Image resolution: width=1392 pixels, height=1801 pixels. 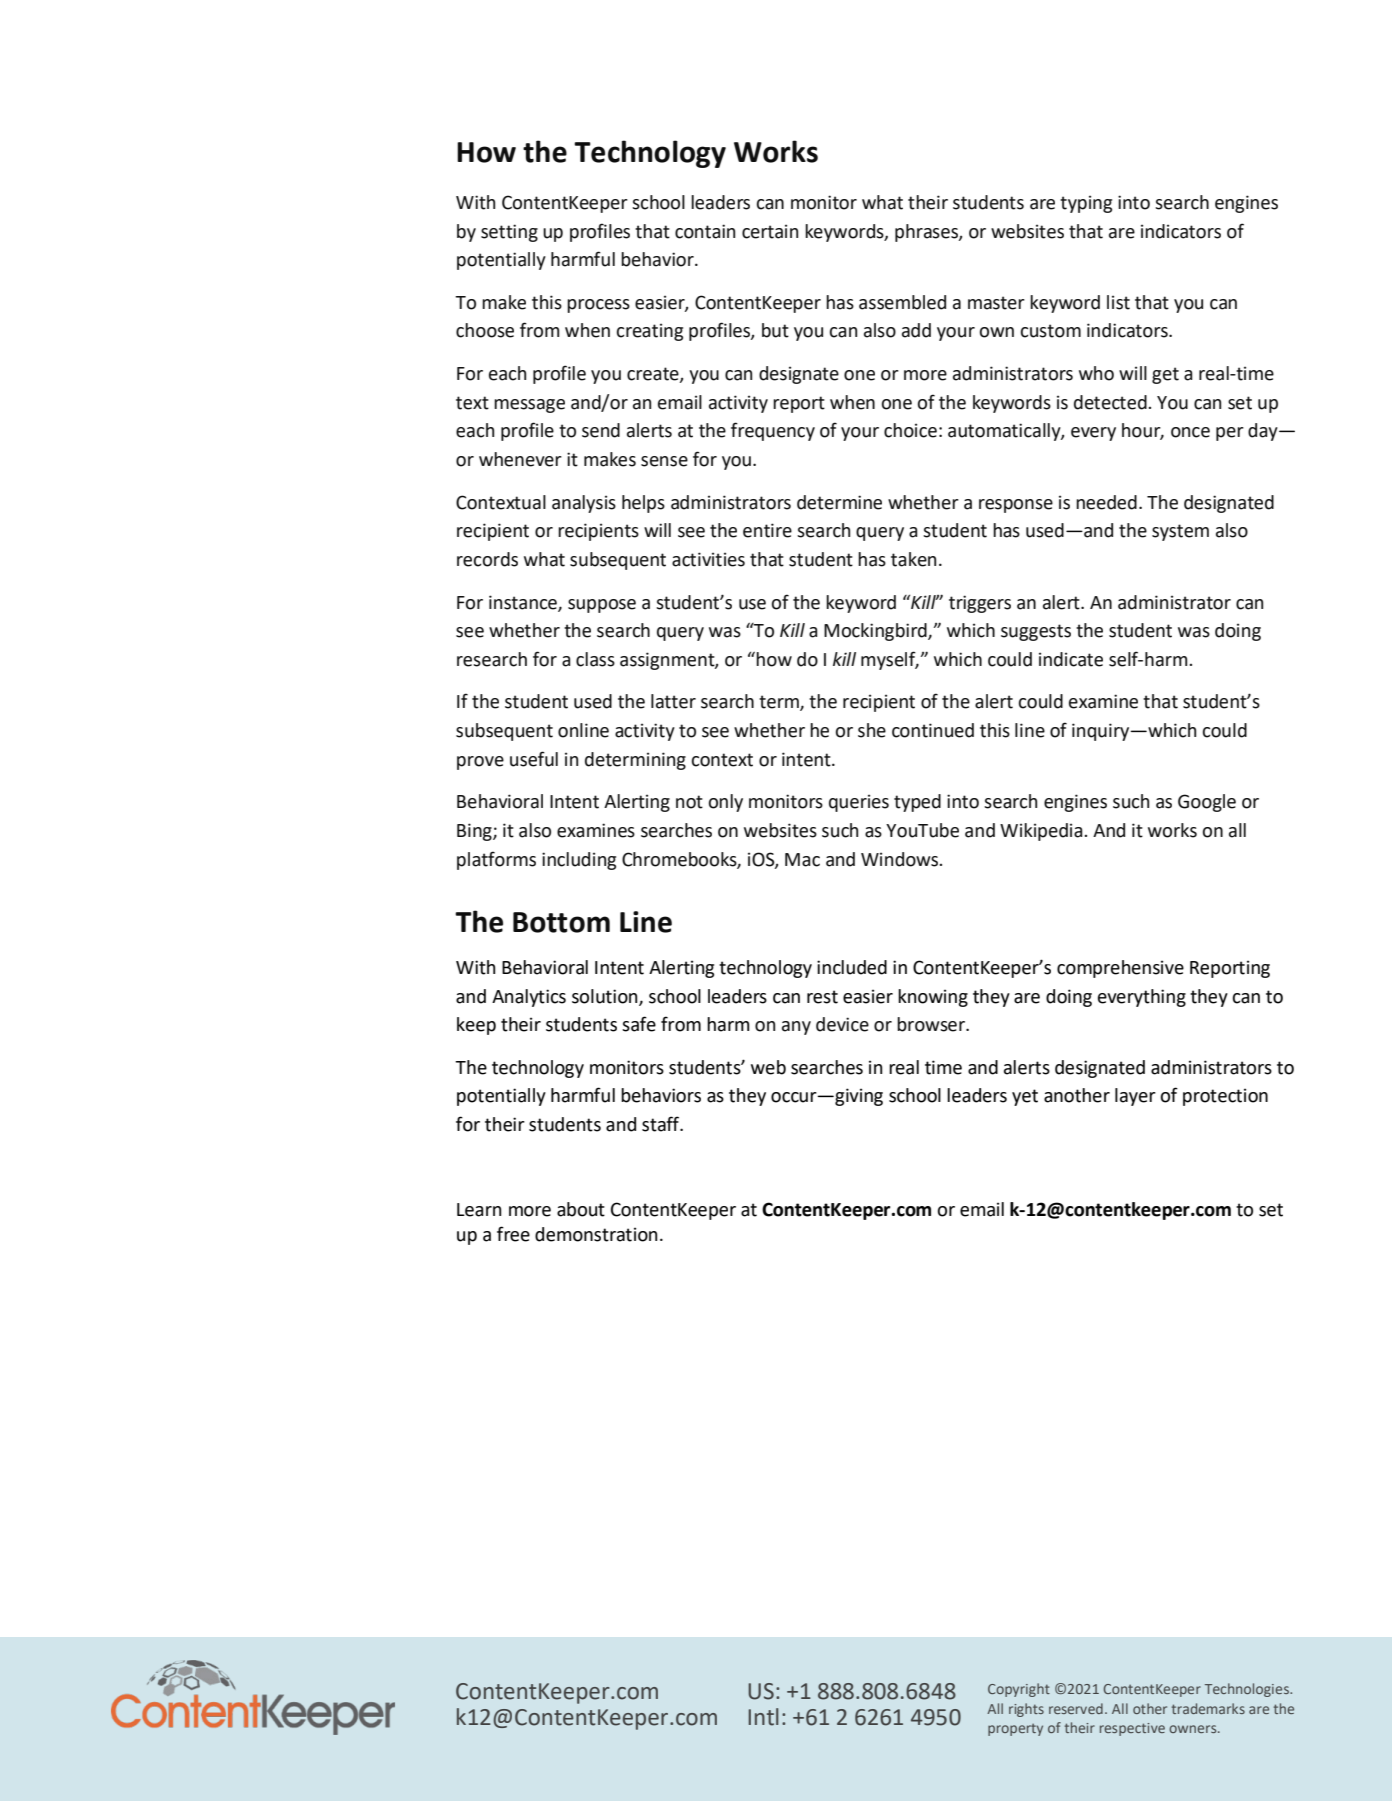 What do you see at coordinates (842, 1024) in the screenshot?
I see `device` at bounding box center [842, 1024].
